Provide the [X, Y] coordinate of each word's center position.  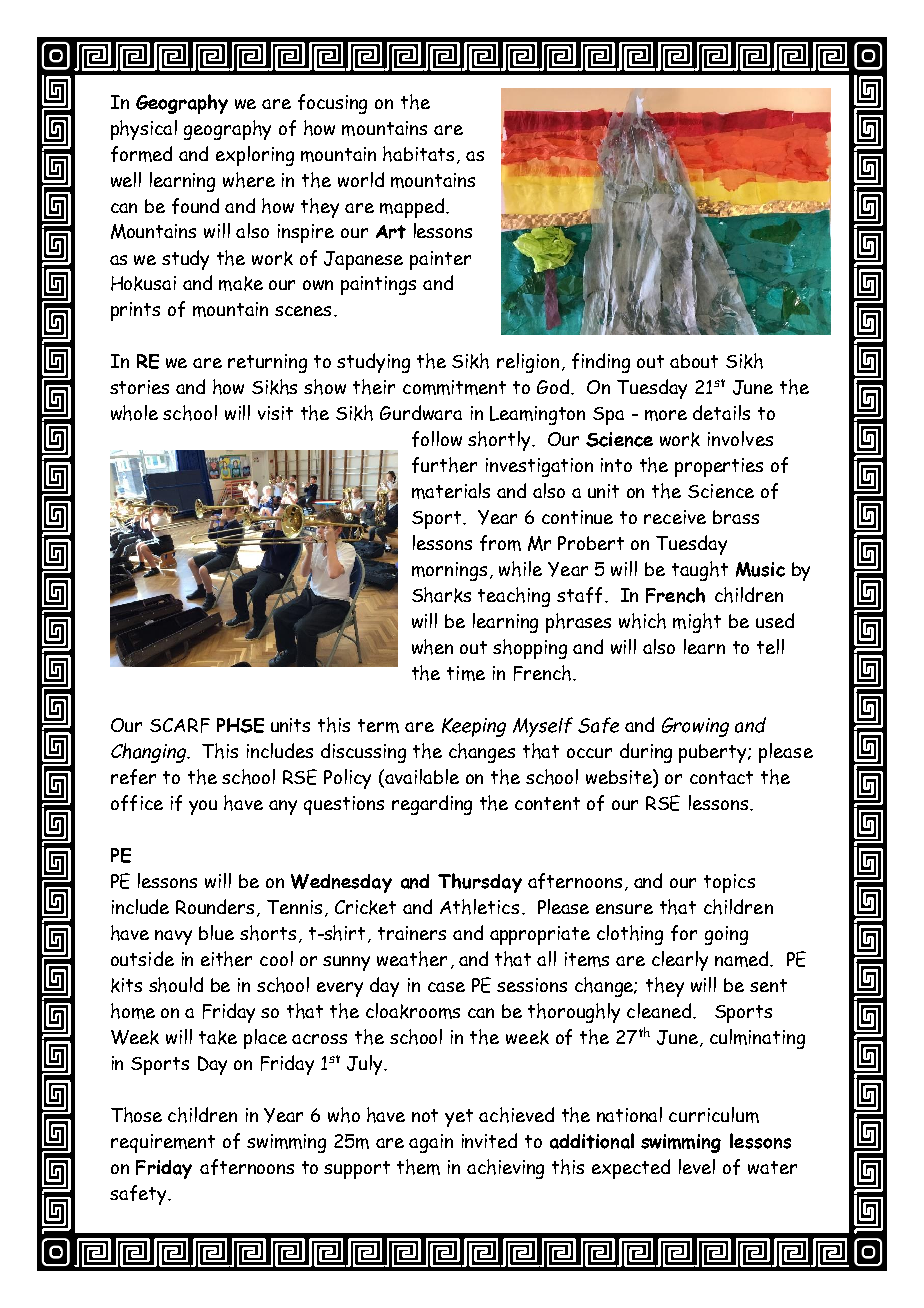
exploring [255, 156]
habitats [418, 154]
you [203, 807]
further [444, 465]
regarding [432, 805]
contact [721, 777]
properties [719, 467]
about [694, 361]
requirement [163, 1143]
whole [134, 413]
